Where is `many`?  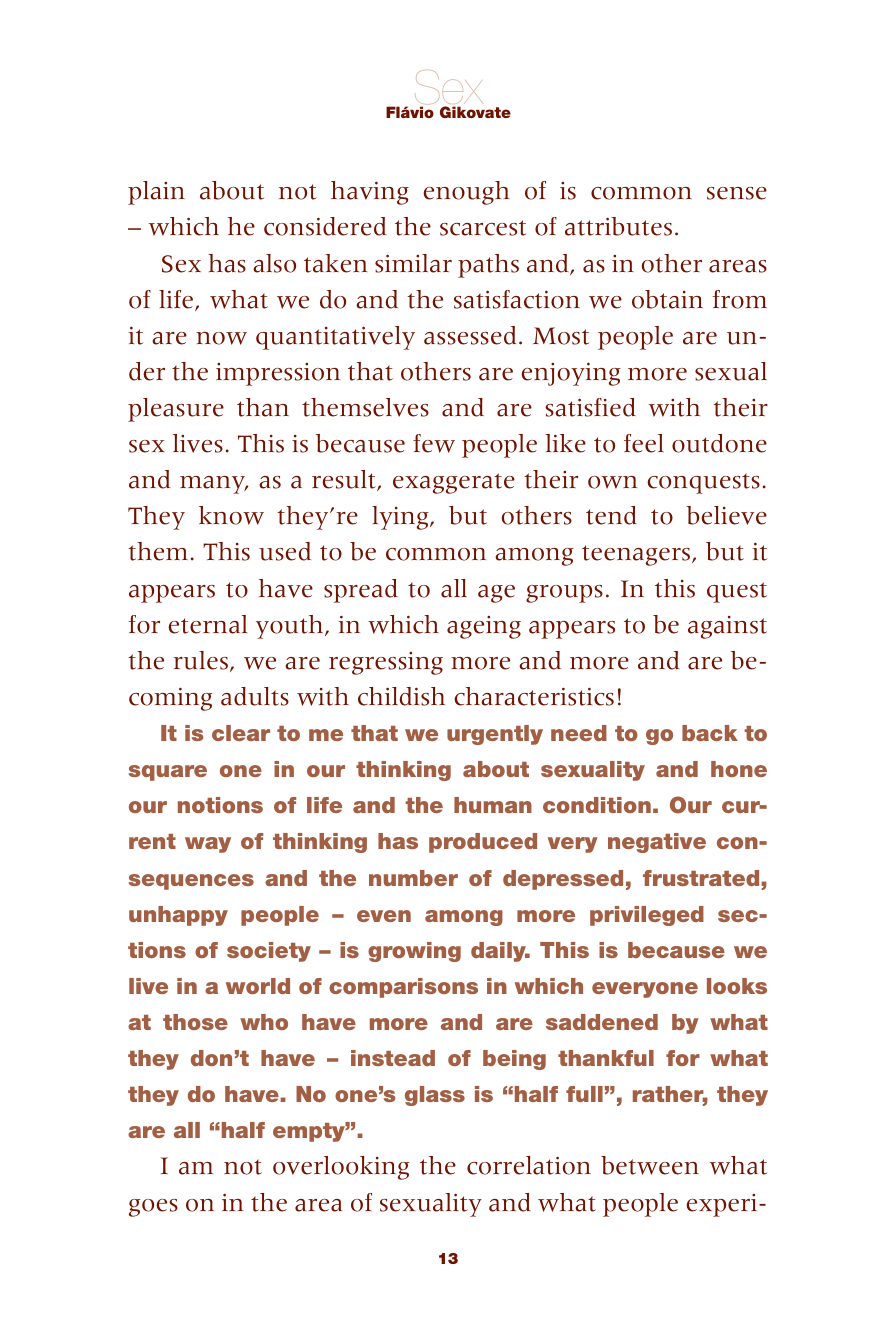
many is located at coordinates (214, 485).
